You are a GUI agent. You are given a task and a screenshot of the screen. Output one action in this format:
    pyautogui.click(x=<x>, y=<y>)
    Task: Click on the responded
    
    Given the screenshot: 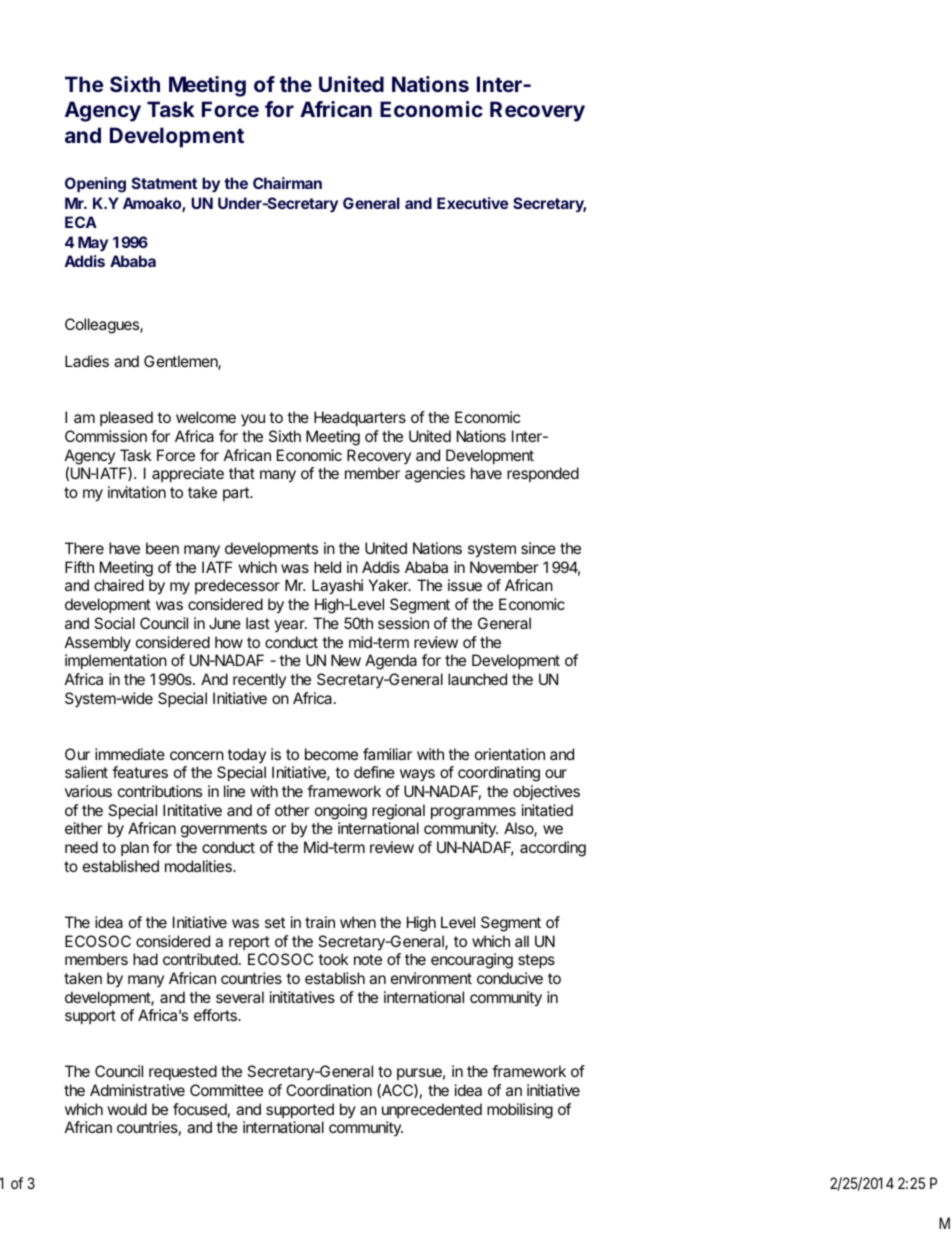 What is the action you would take?
    pyautogui.click(x=543, y=474)
